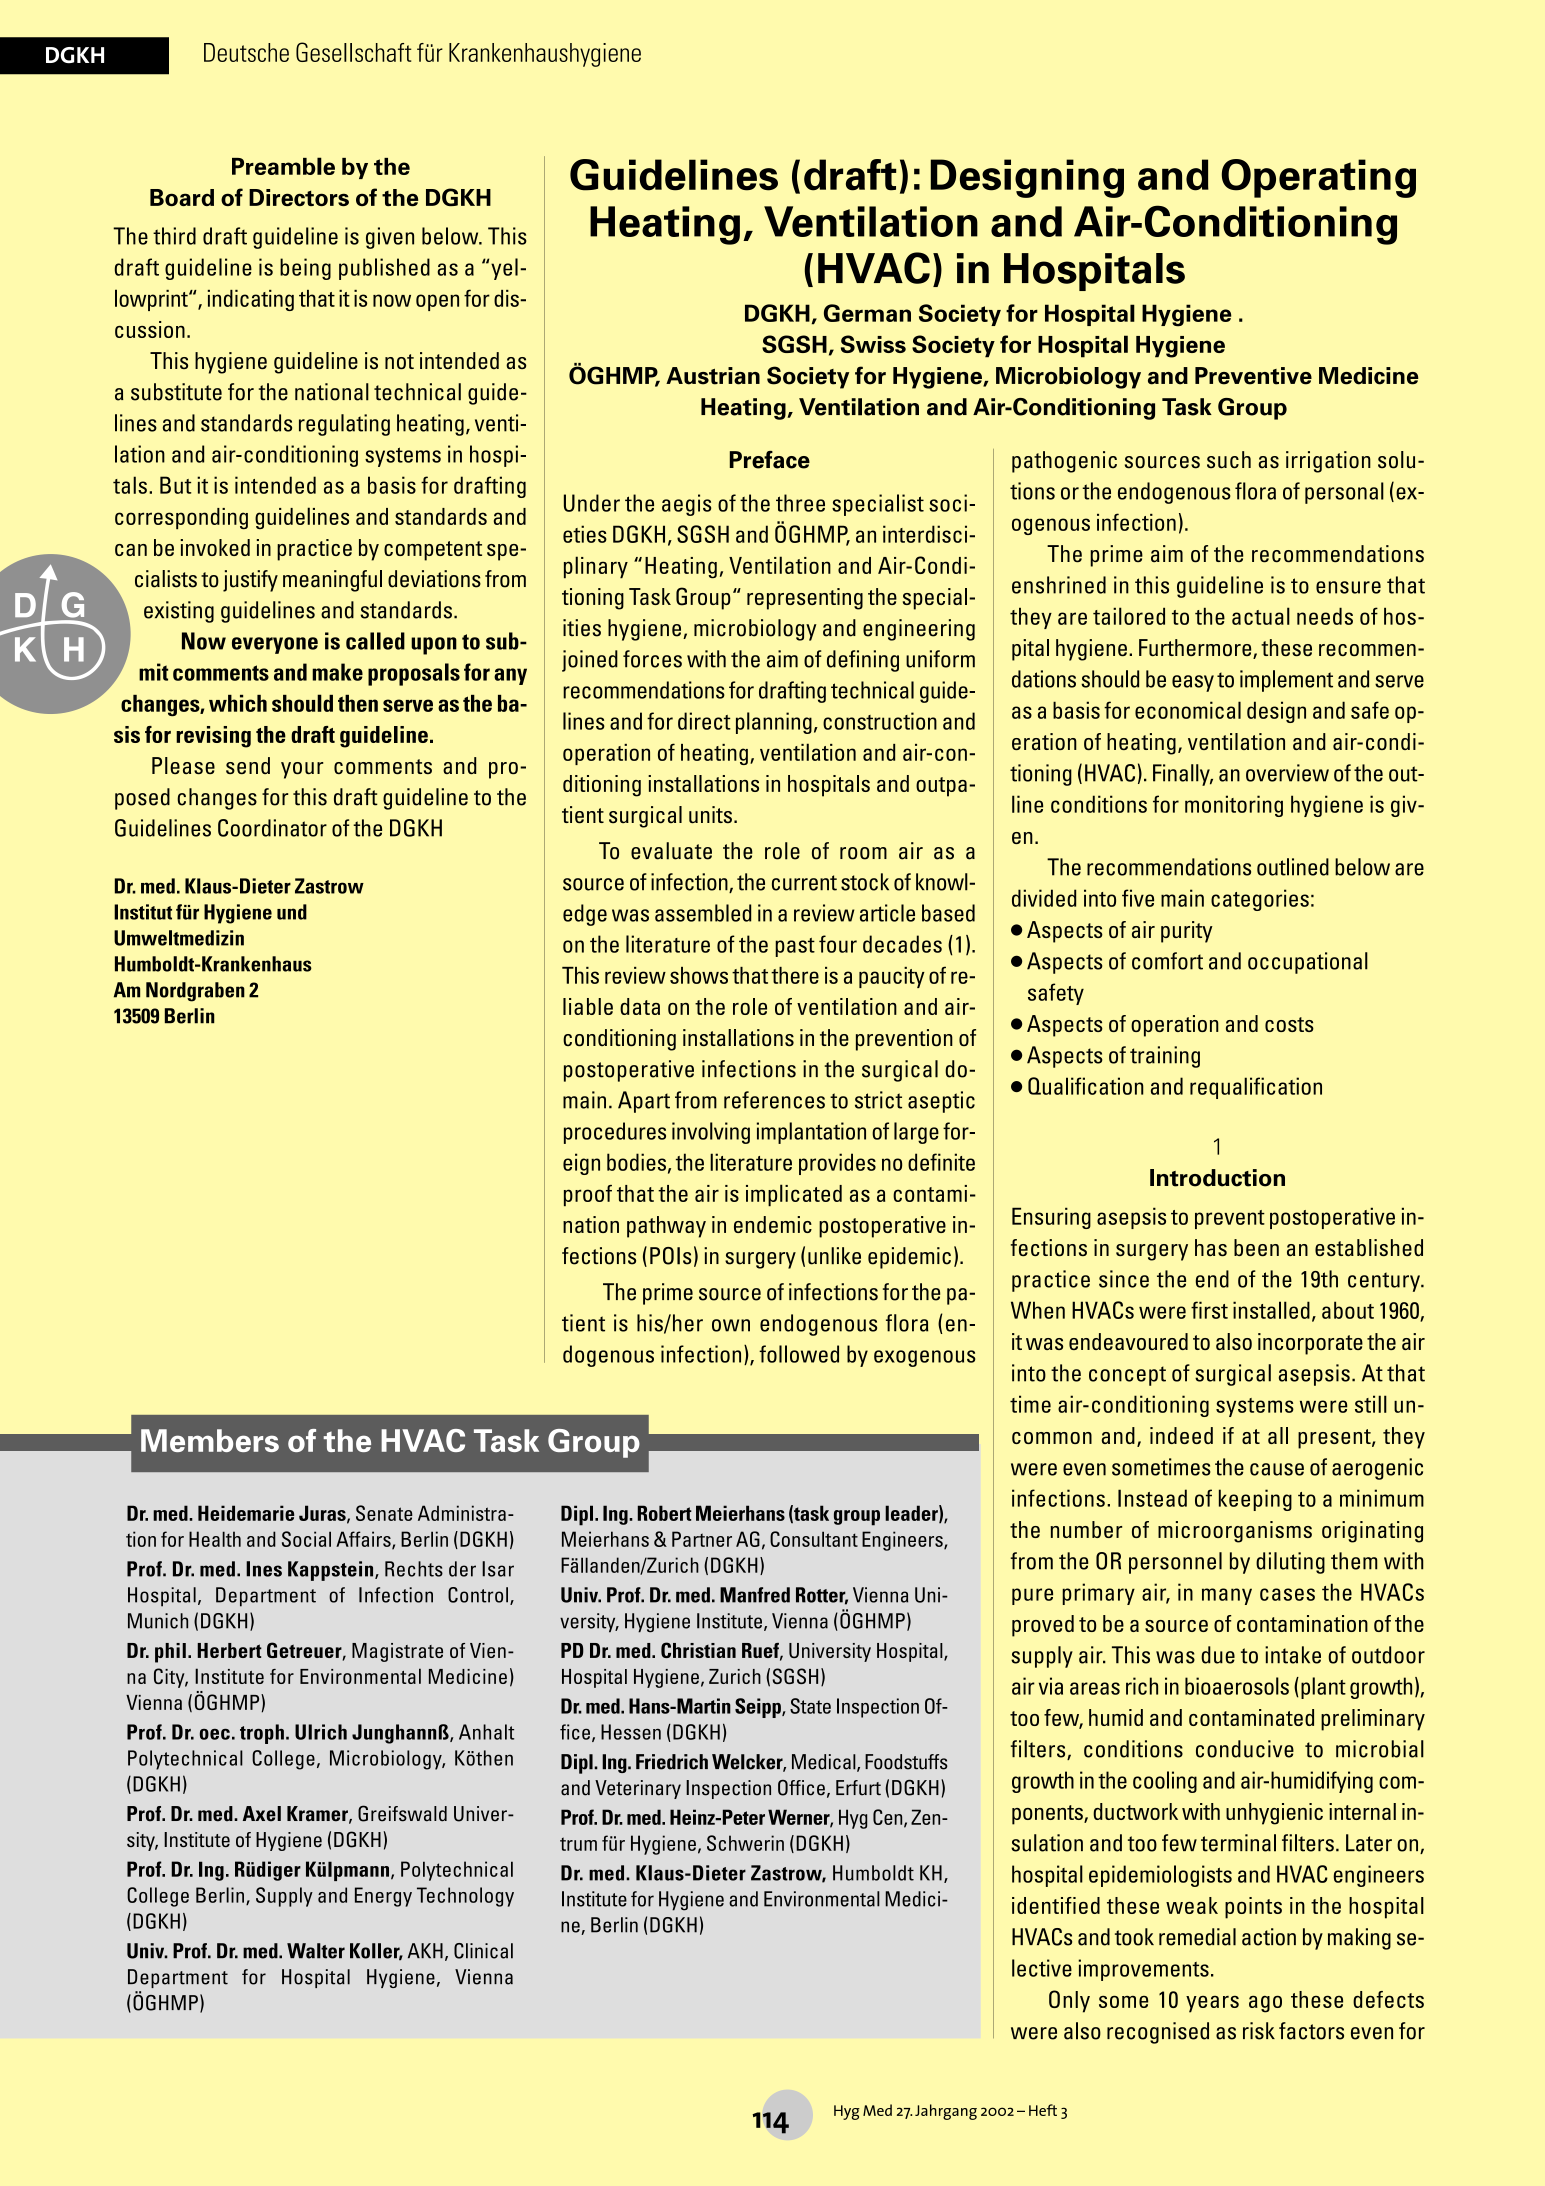 Image resolution: width=1545 pixels, height=2186 pixels. What do you see at coordinates (302, 770) in the screenshot?
I see `your` at bounding box center [302, 770].
